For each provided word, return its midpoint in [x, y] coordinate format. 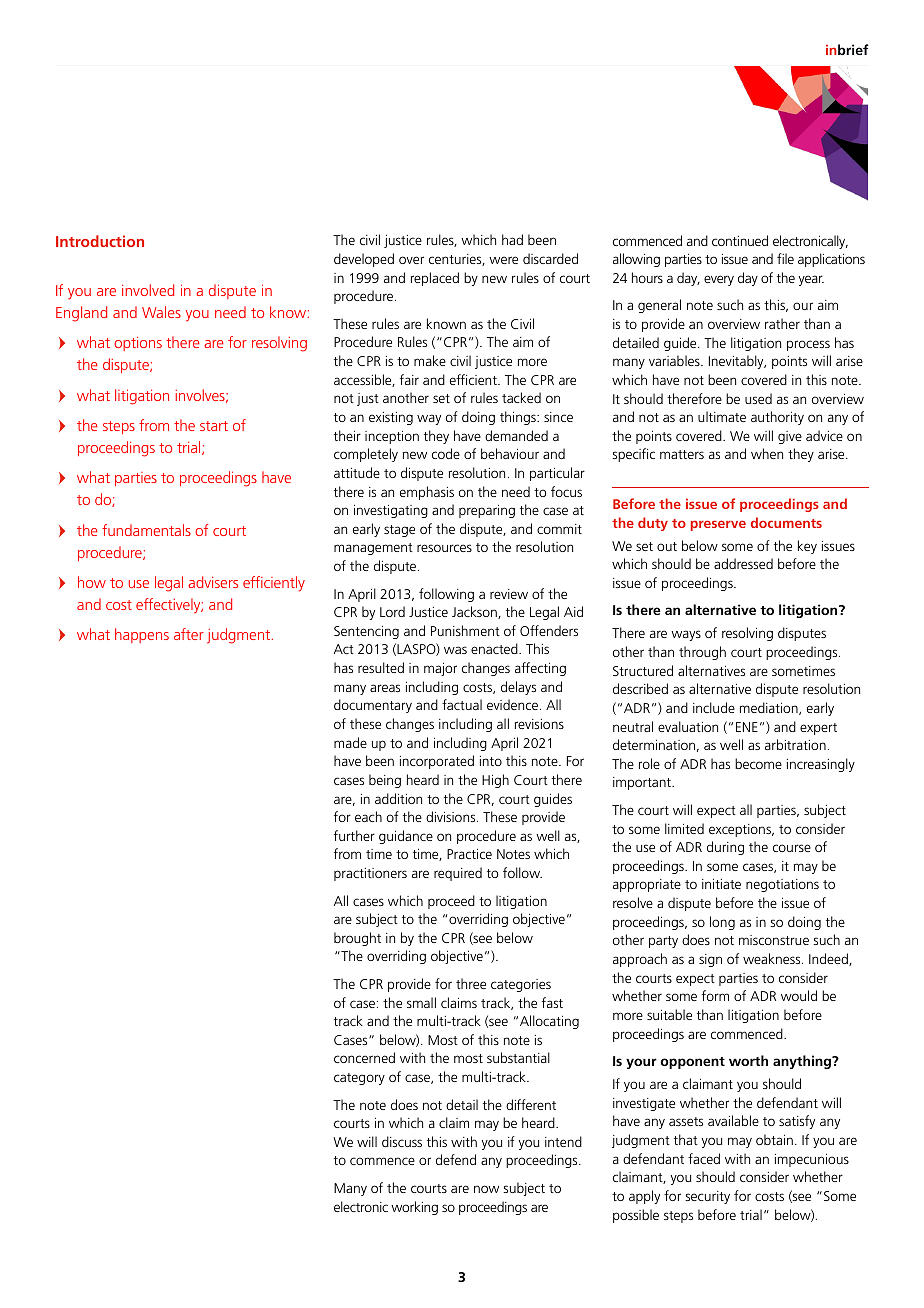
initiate [721, 884]
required [458, 874]
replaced [435, 279]
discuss [402, 1141]
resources [444, 548]
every [719, 280]
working [414, 1208]
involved [148, 290]
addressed [743, 563]
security [707, 1197]
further [354, 835]
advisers [213, 582]
